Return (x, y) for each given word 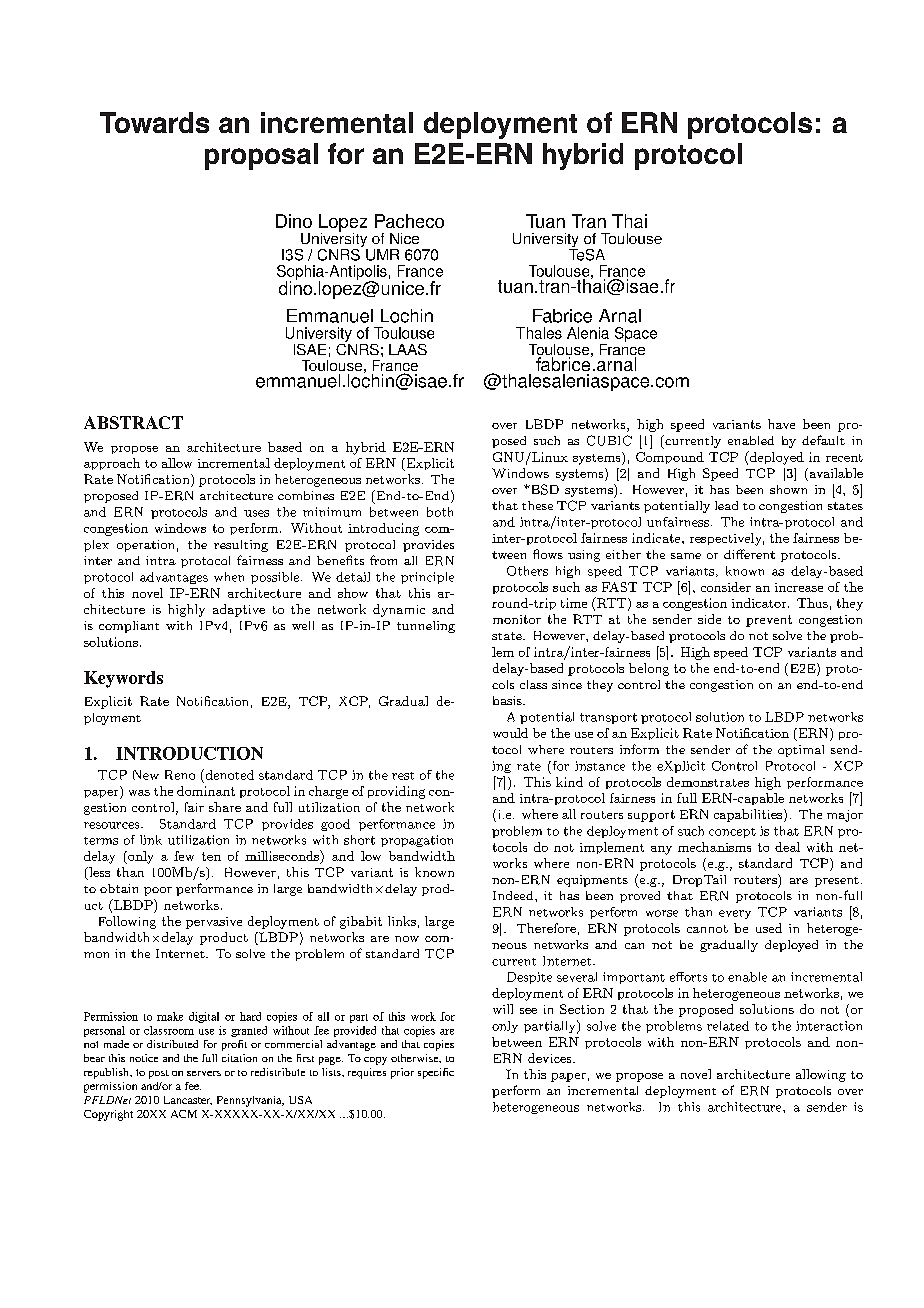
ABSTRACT (133, 422)
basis (508, 700)
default (823, 440)
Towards (154, 122)
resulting (241, 546)
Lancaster (188, 1100)
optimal (801, 751)
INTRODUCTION (189, 753)
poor (158, 891)
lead (726, 505)
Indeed (514, 895)
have (781, 424)
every (735, 914)
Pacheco (409, 221)
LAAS (408, 349)
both (440, 512)
